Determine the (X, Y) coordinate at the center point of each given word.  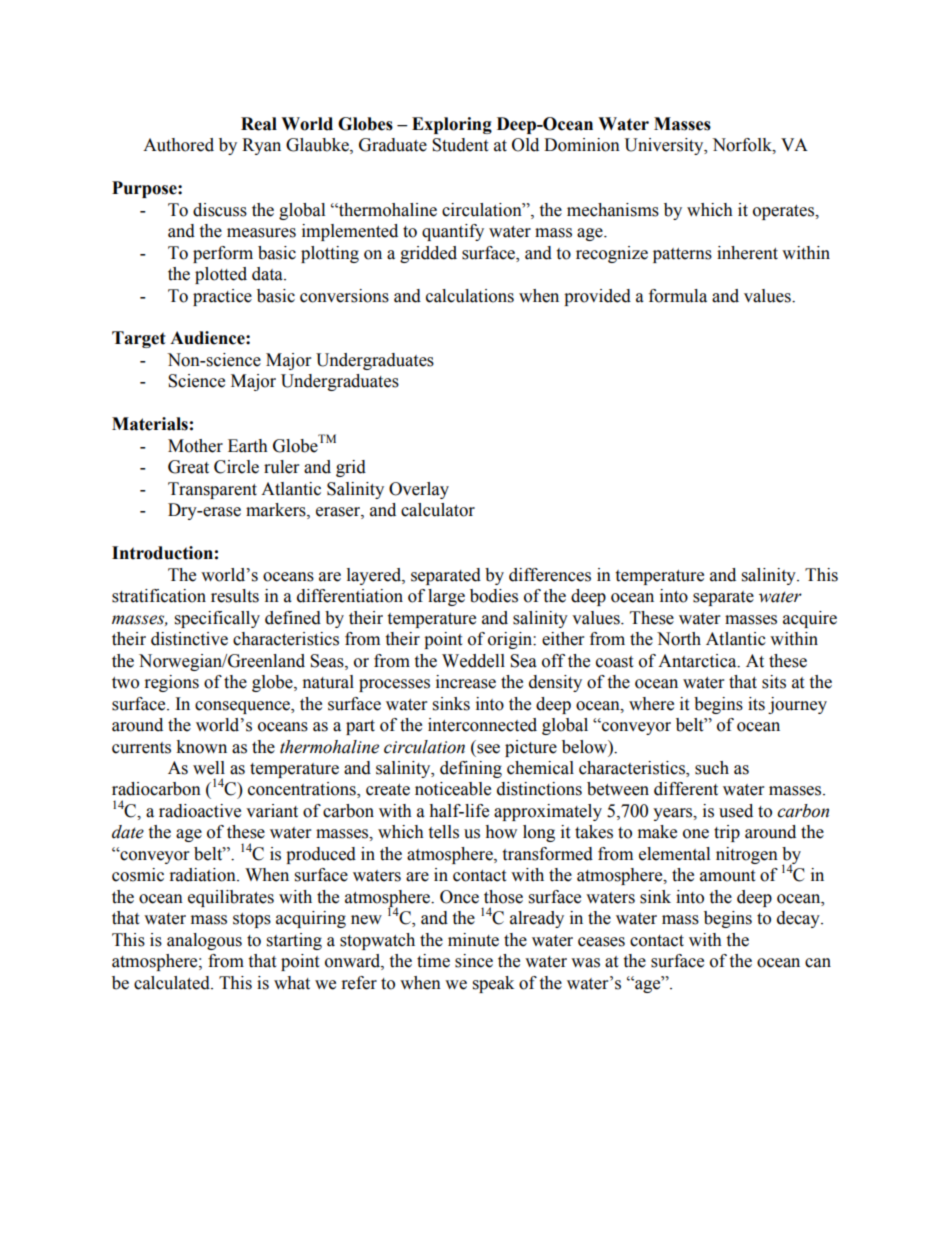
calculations (470, 296)
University (665, 146)
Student (460, 145)
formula (678, 296)
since (474, 961)
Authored (178, 145)
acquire (810, 619)
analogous (204, 941)
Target (139, 339)
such (712, 768)
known (201, 747)
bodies (494, 596)
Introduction (162, 553)
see (488, 749)
